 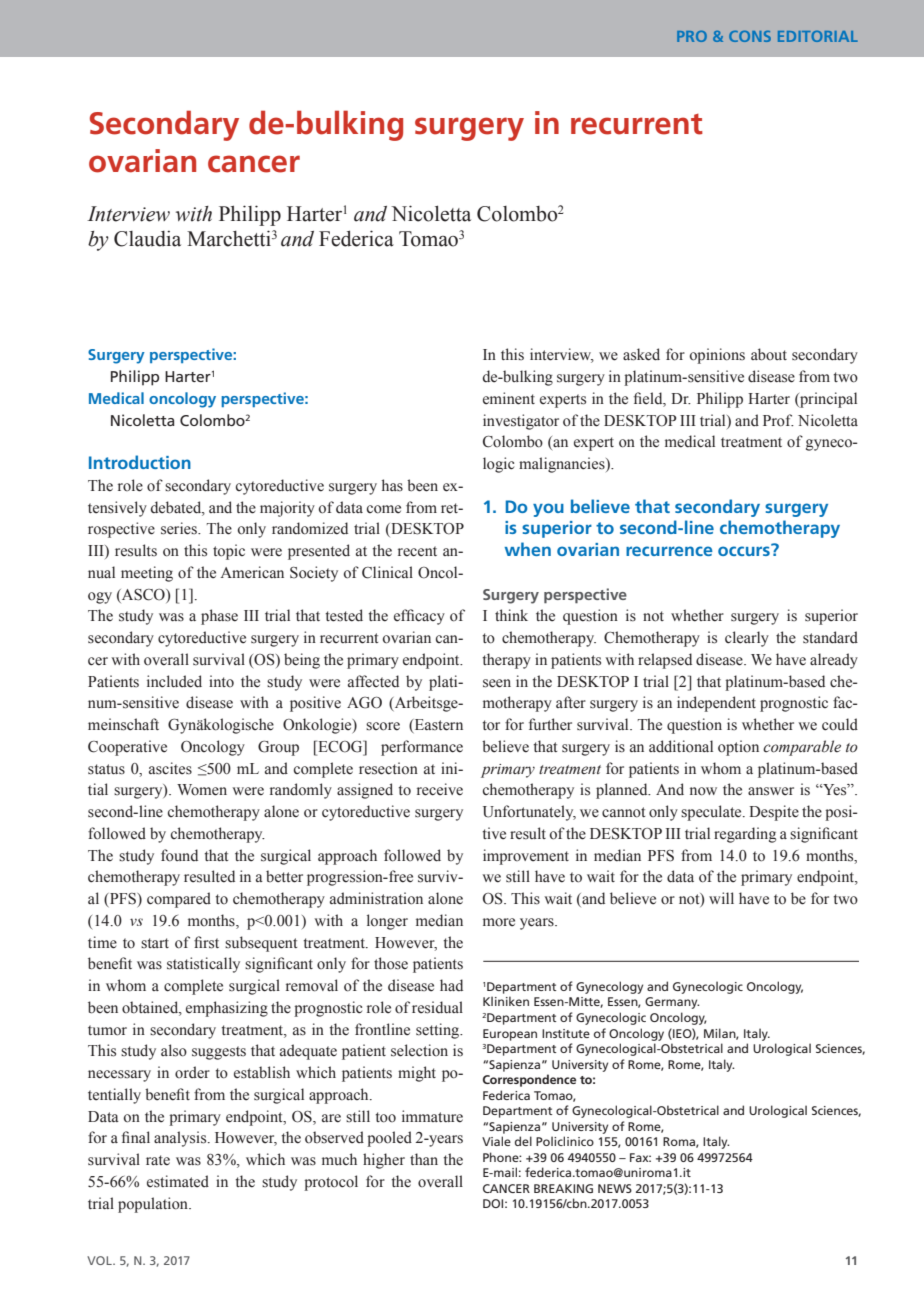 I want to click on seen, so click(x=497, y=683).
